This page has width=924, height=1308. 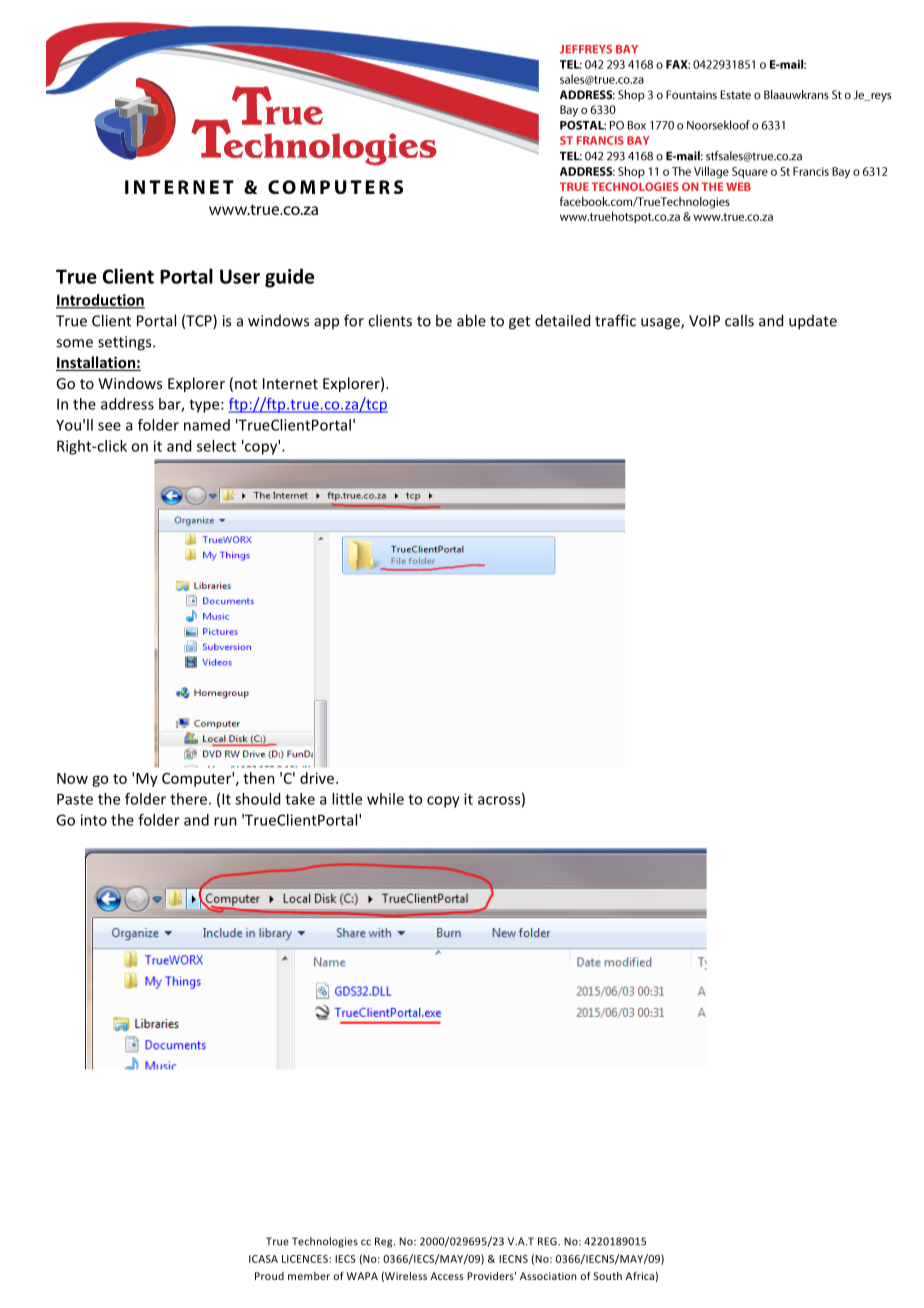 What do you see at coordinates (471, 320) in the page?
I see `able` at bounding box center [471, 320].
